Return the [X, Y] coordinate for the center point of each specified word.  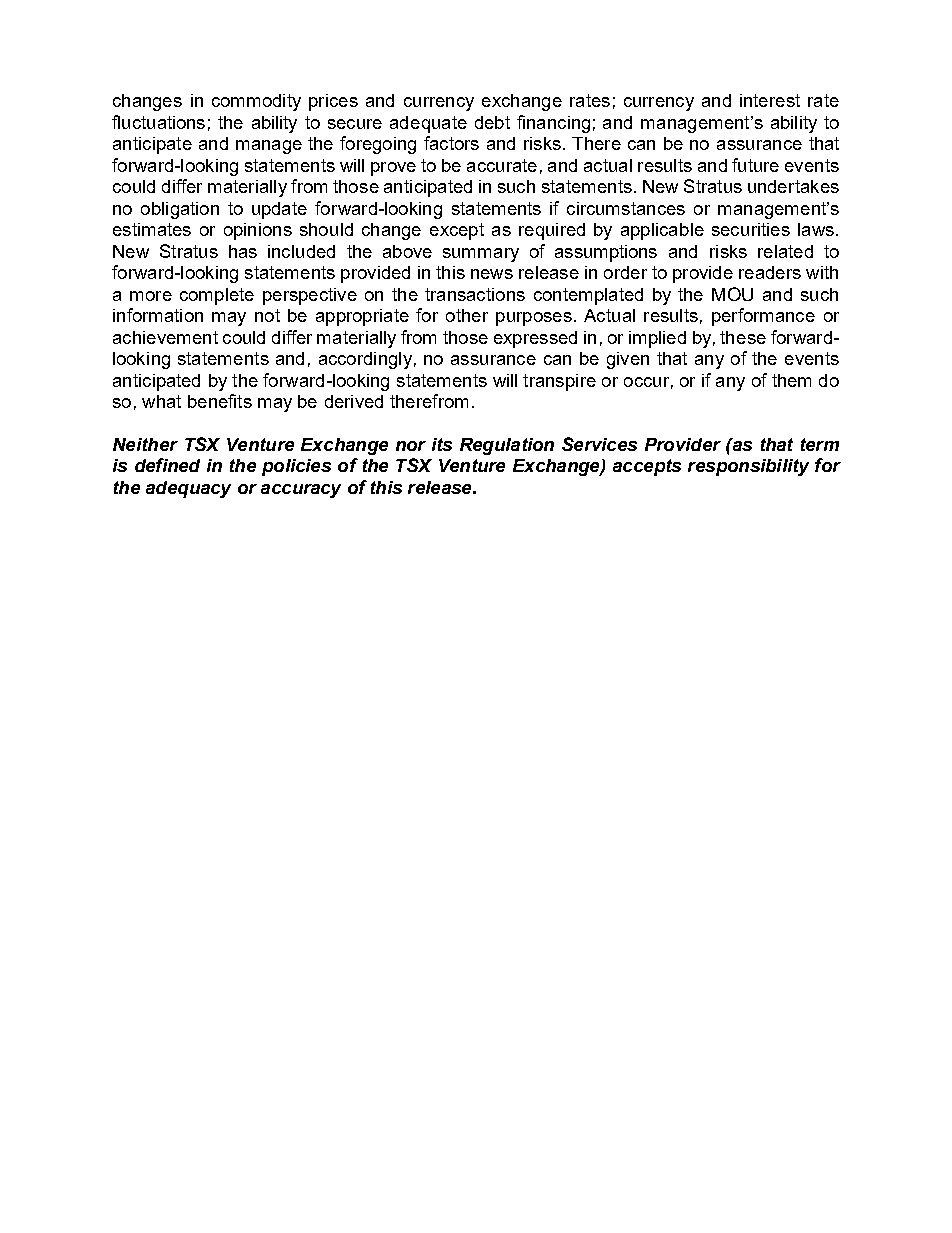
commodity [256, 102]
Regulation [507, 446]
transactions [475, 294]
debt [492, 122]
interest [770, 100]
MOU [732, 294]
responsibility [748, 467]
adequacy [188, 489]
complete [217, 296]
